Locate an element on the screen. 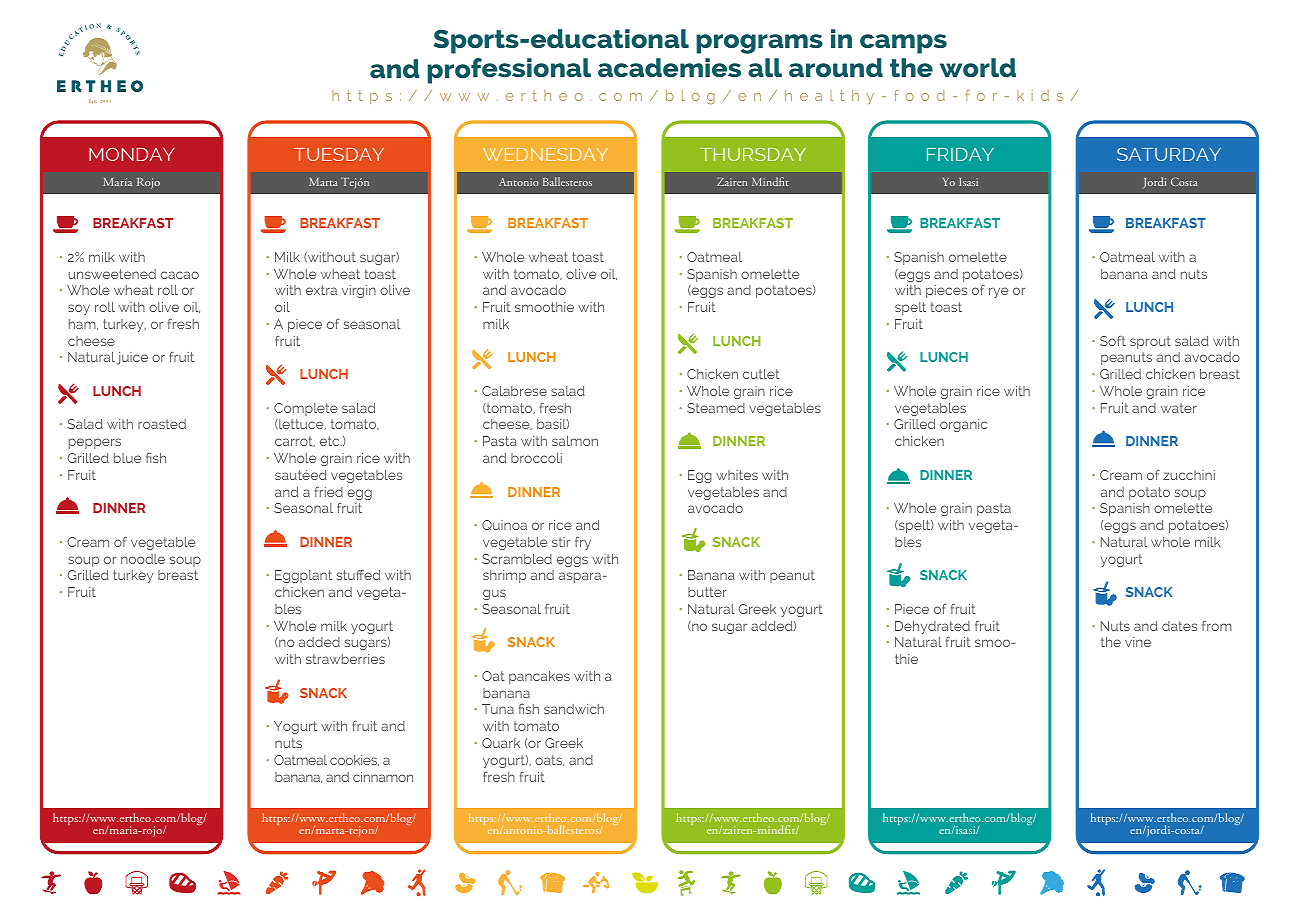 Image resolution: width=1308 pixels, height=924 pixels. cacao is located at coordinates (180, 275).
